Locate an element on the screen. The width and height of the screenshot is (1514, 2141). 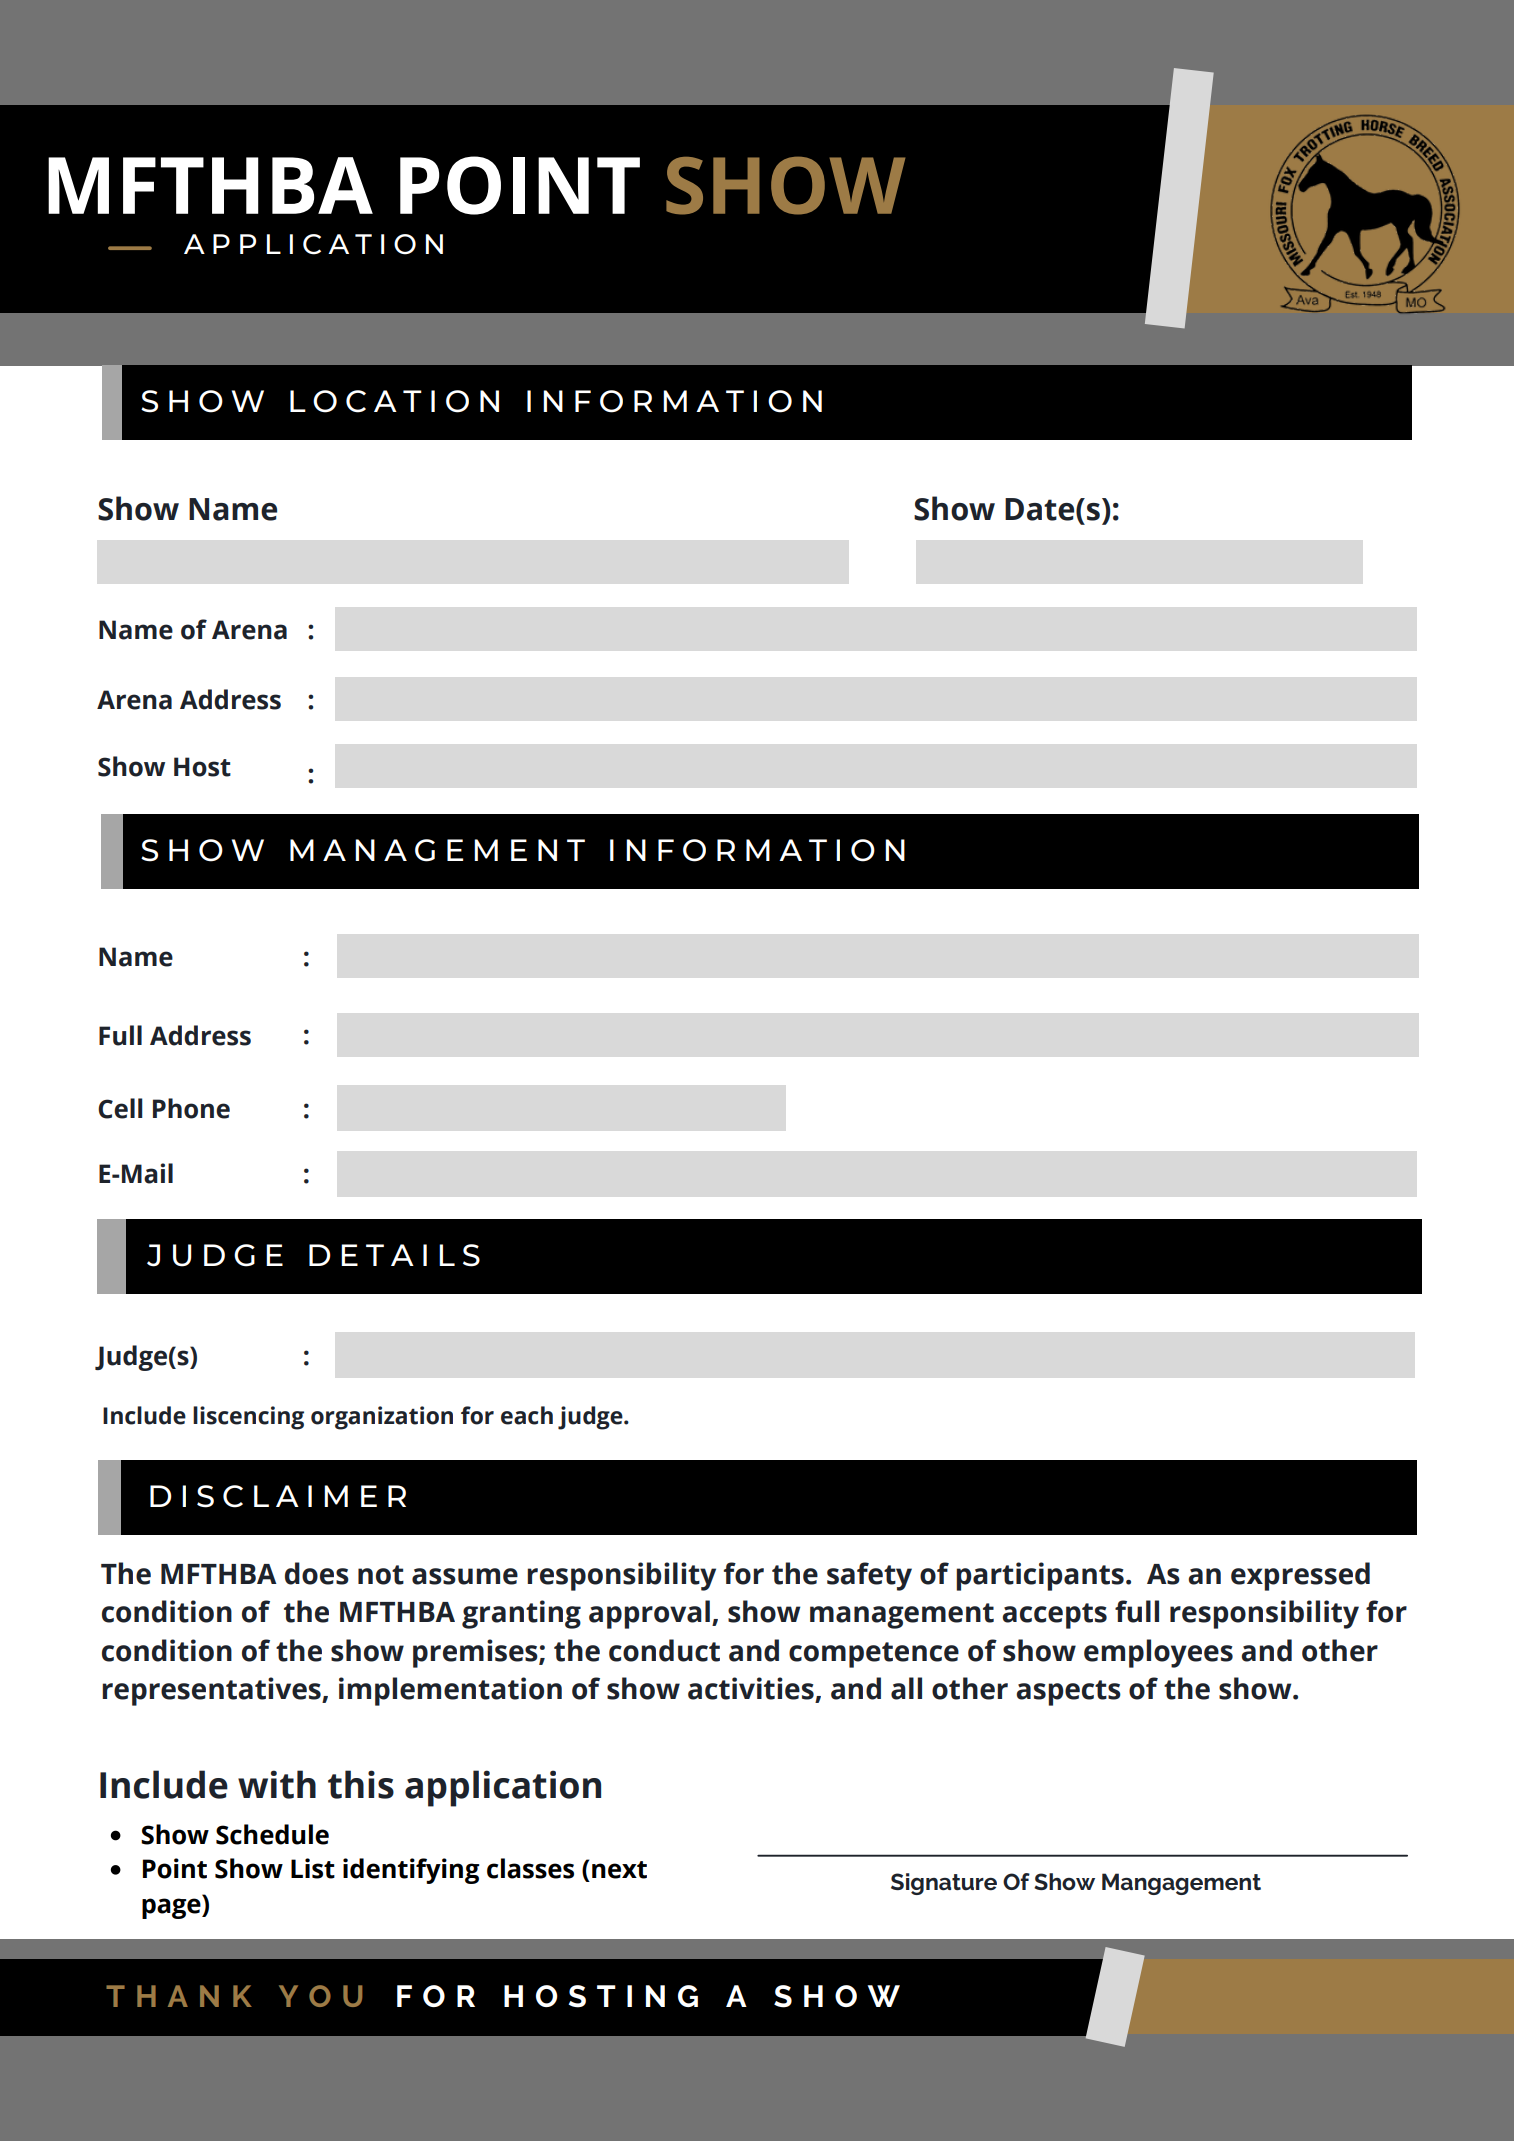
Phone is located at coordinates (191, 1108).
